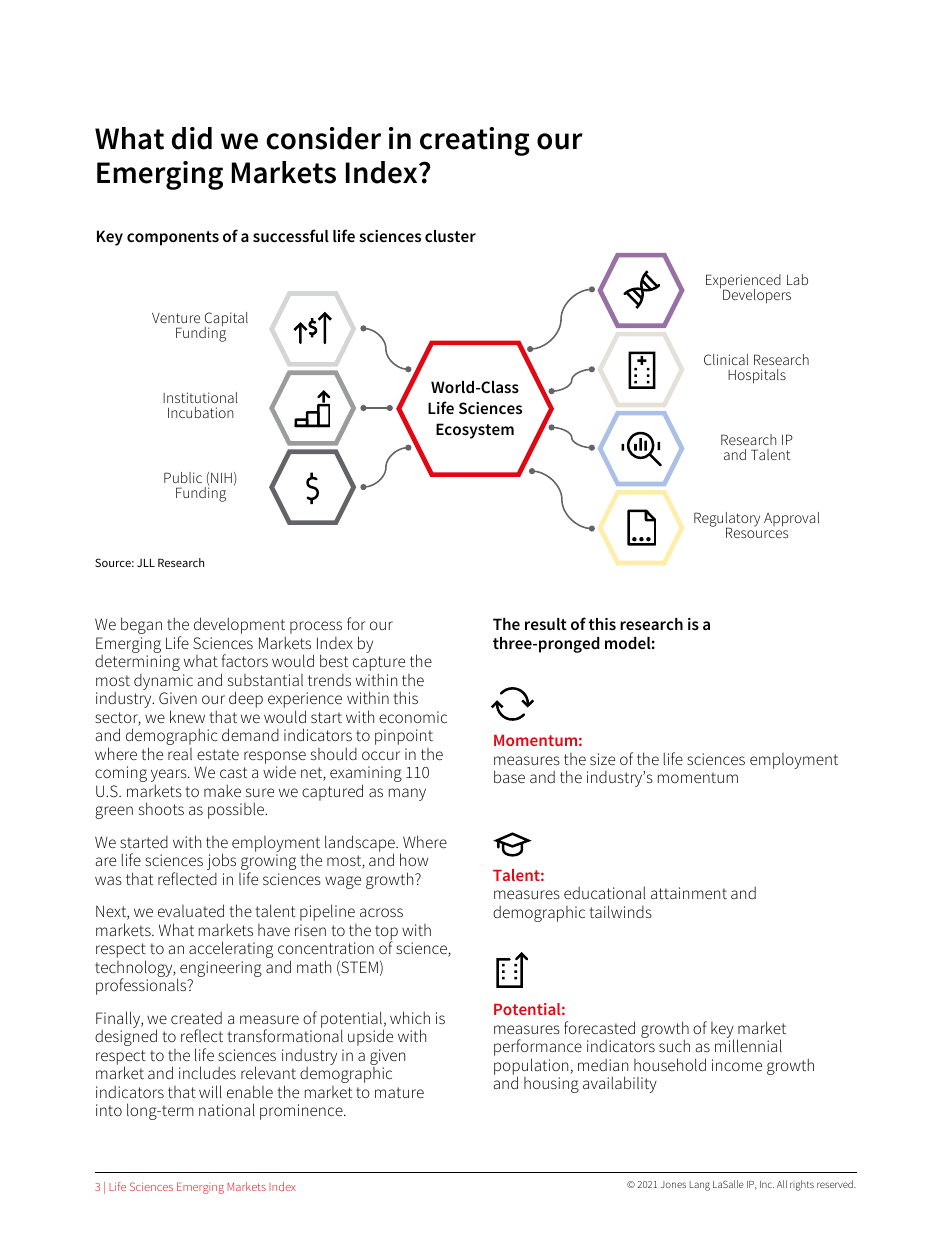 The height and width of the document is (1233, 952). What do you see at coordinates (201, 412) in the document?
I see `Incubation` at bounding box center [201, 412].
